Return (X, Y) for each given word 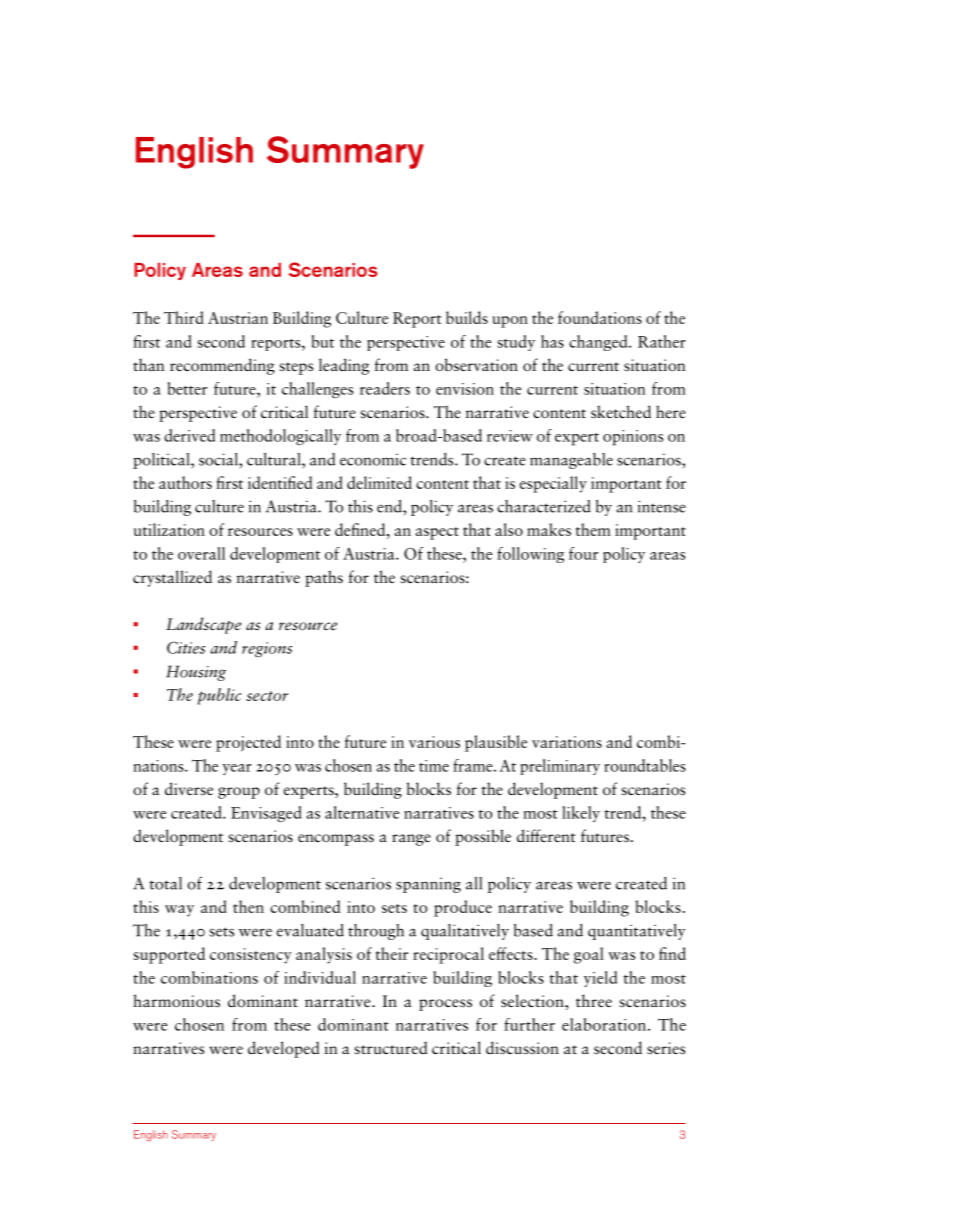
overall (201, 553)
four (583, 553)
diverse (189, 789)
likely (581, 814)
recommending (222, 366)
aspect (437, 533)
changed (599, 343)
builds (467, 317)
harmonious (176, 1001)
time (434, 766)
